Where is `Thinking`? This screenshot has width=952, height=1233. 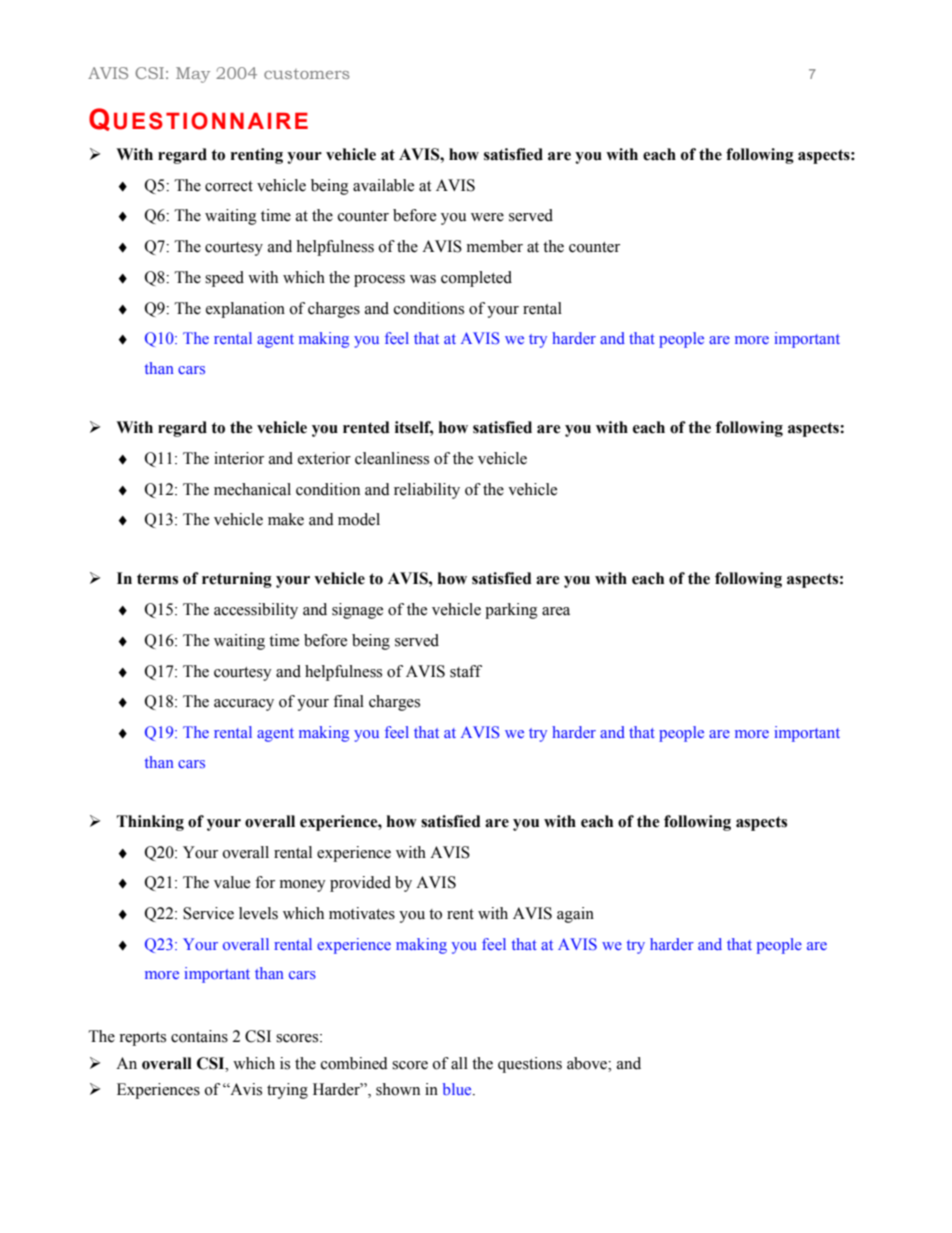
Thinking is located at coordinates (150, 823).
